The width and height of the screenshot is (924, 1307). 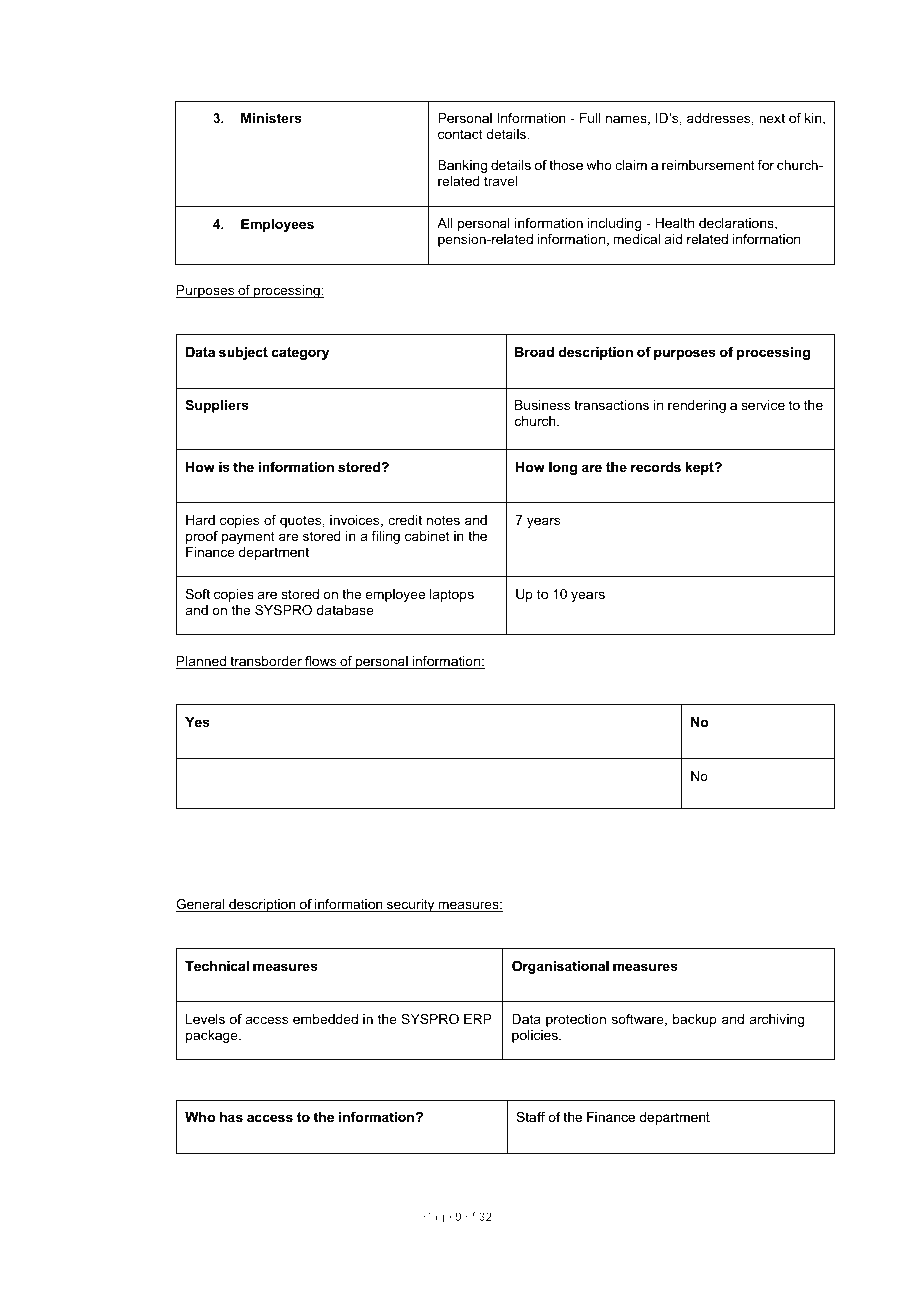 What do you see at coordinates (271, 118) in the screenshot?
I see `Ministers` at bounding box center [271, 118].
